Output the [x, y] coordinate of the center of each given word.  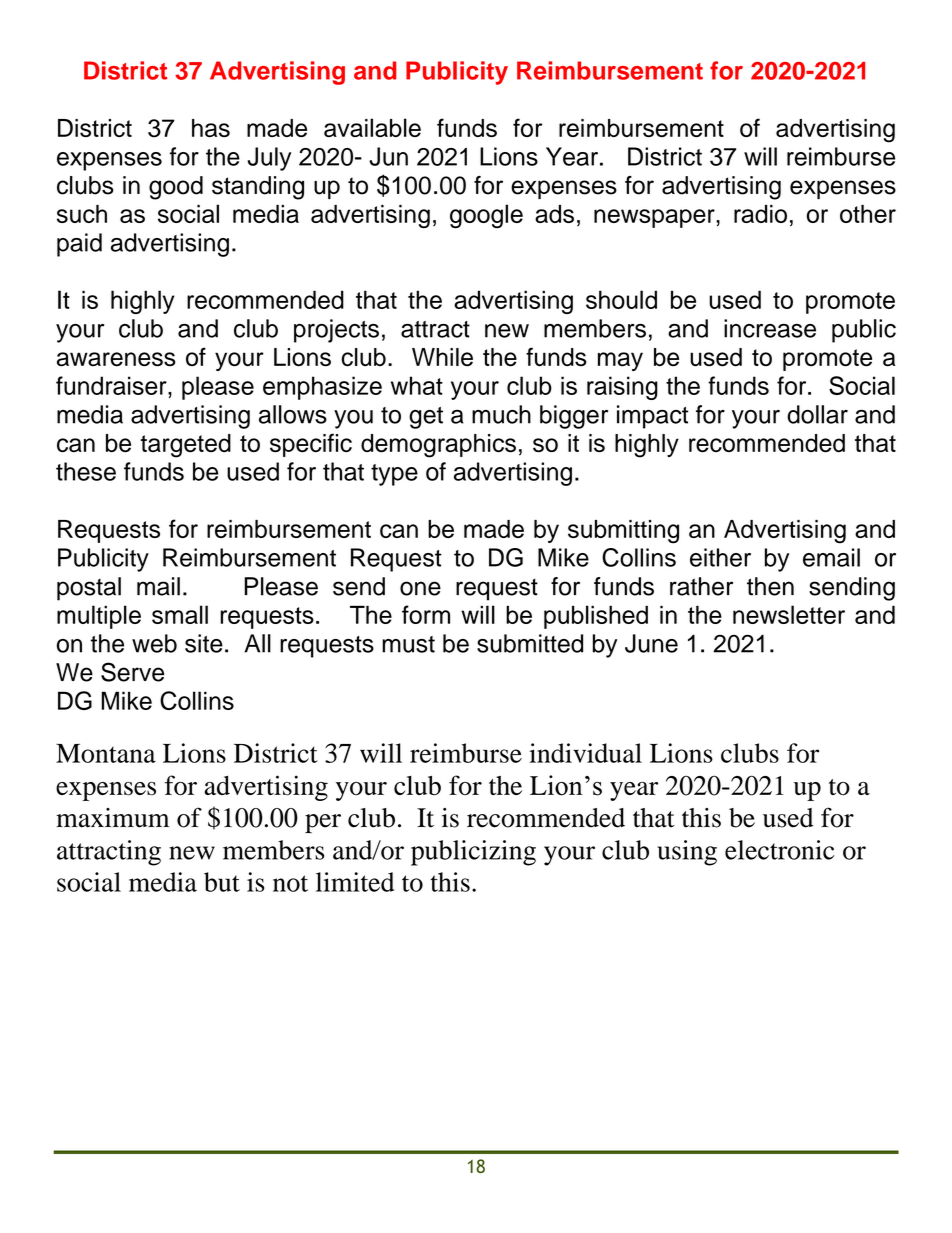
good [176, 188]
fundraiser [112, 385]
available [372, 127]
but [222, 882]
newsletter [789, 614]
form [426, 614]
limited [355, 882]
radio [760, 214]
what [417, 385]
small [180, 614]
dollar [817, 414]
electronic [779, 850]
